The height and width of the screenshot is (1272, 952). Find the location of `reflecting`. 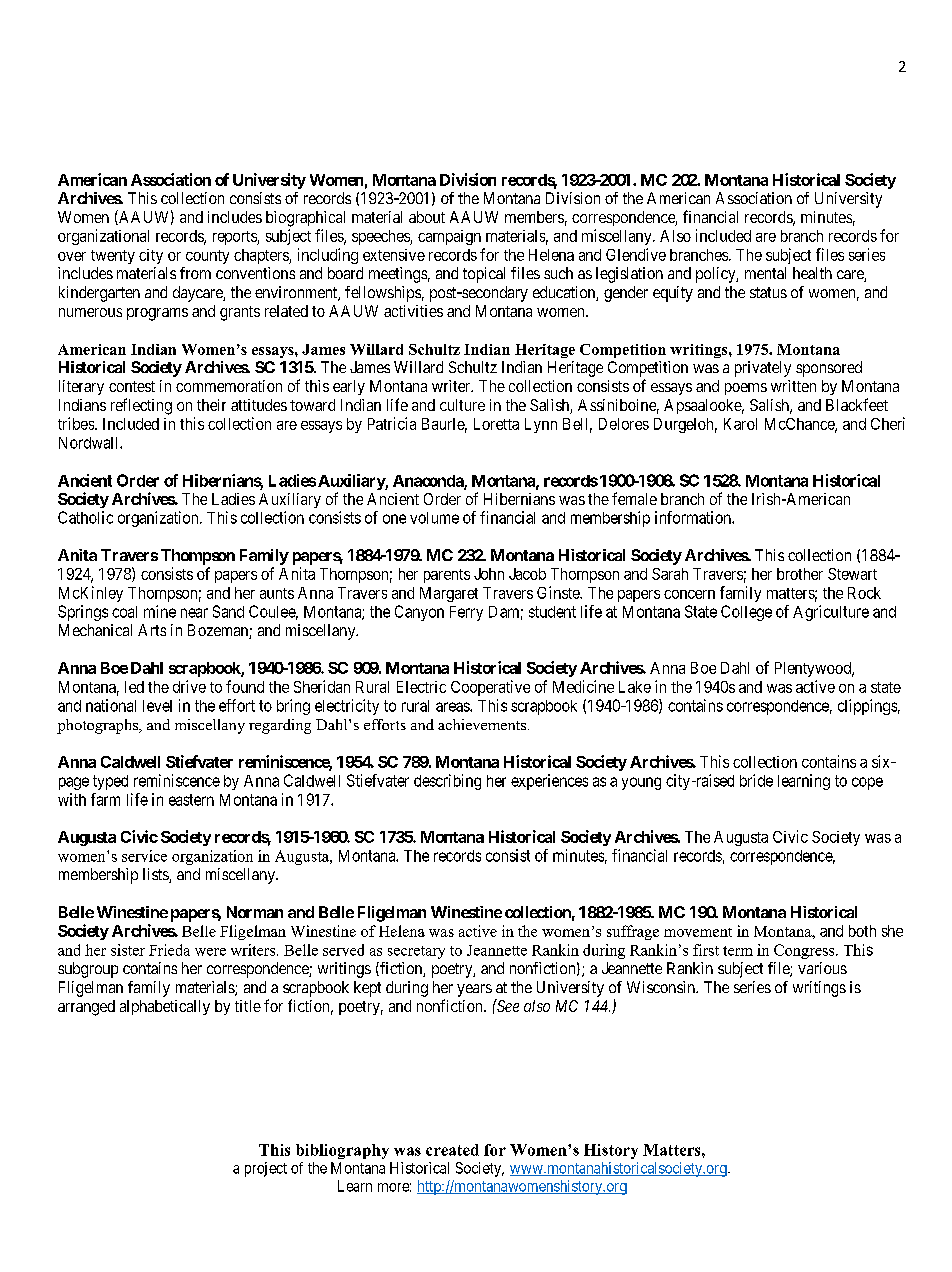

reflecting is located at coordinates (141, 406).
